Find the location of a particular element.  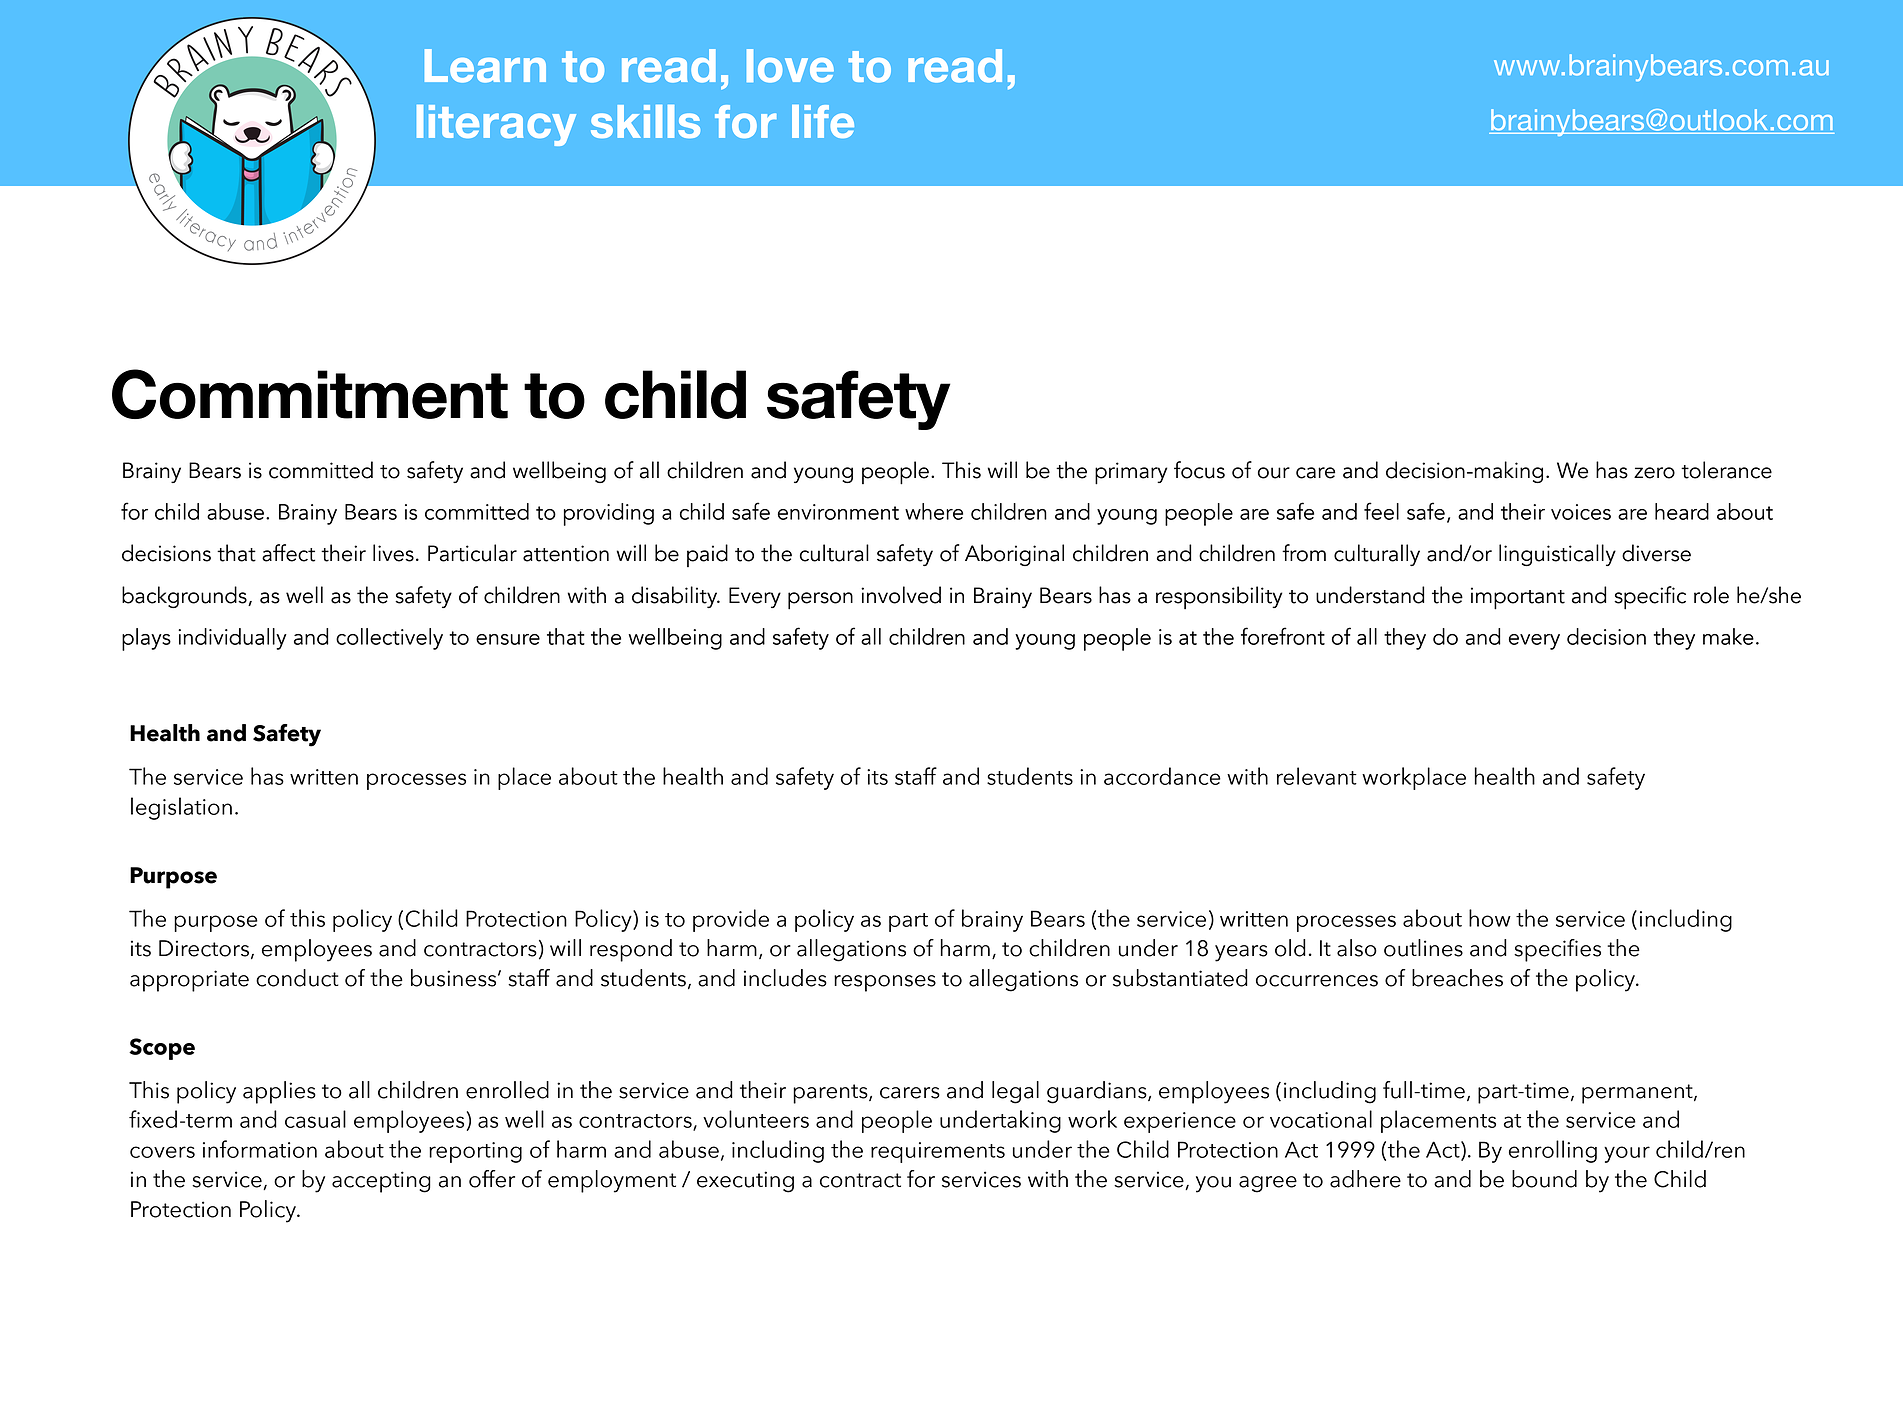

requirements is located at coordinates (938, 1152).
